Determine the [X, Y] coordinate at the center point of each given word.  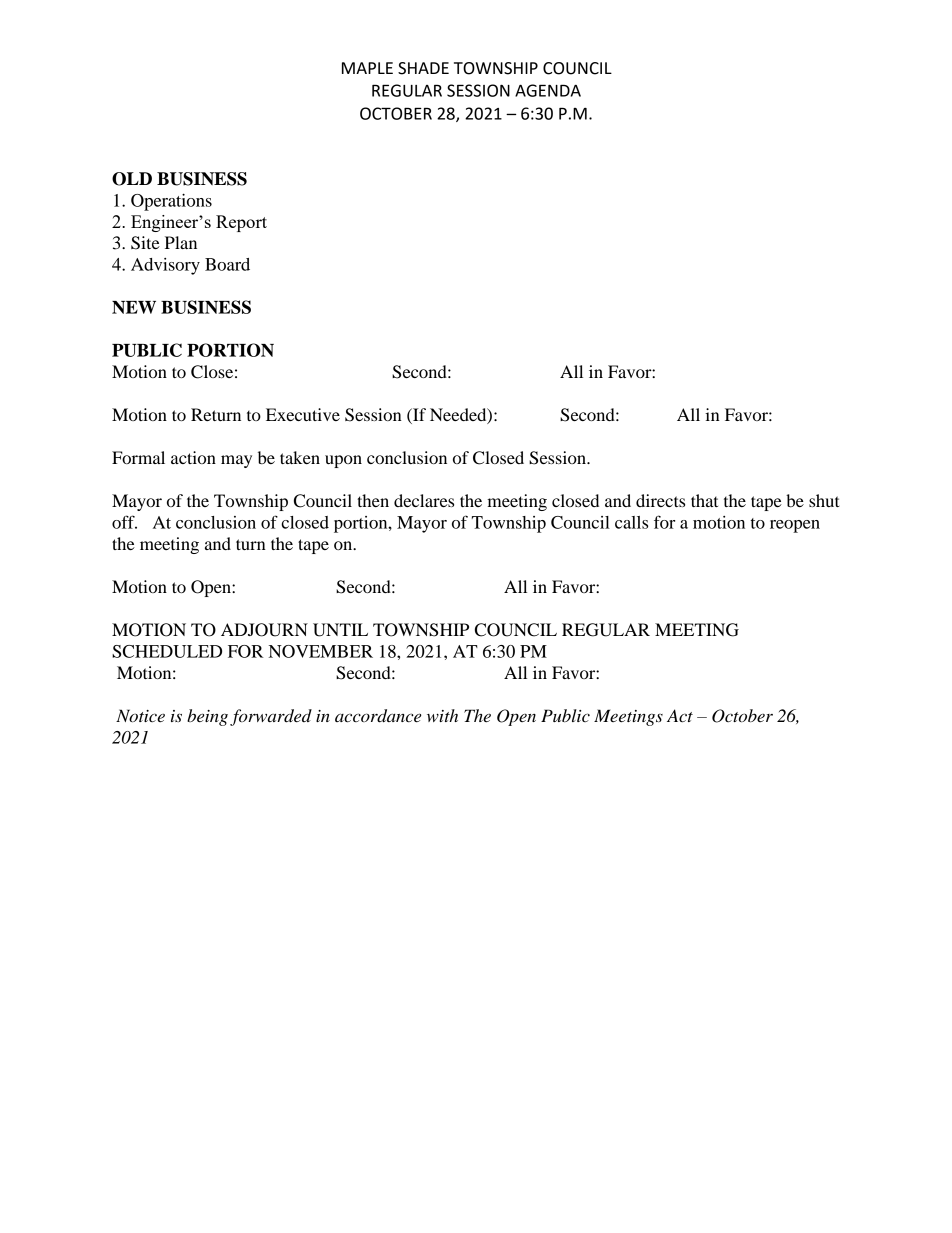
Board [227, 264]
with [442, 715]
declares [424, 500]
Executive [303, 414]
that [704, 500]
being [207, 717]
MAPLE [367, 68]
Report [241, 223]
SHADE [423, 68]
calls [631, 522]
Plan [181, 242]
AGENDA [548, 90]
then [373, 500]
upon [343, 461]
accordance [378, 716]
